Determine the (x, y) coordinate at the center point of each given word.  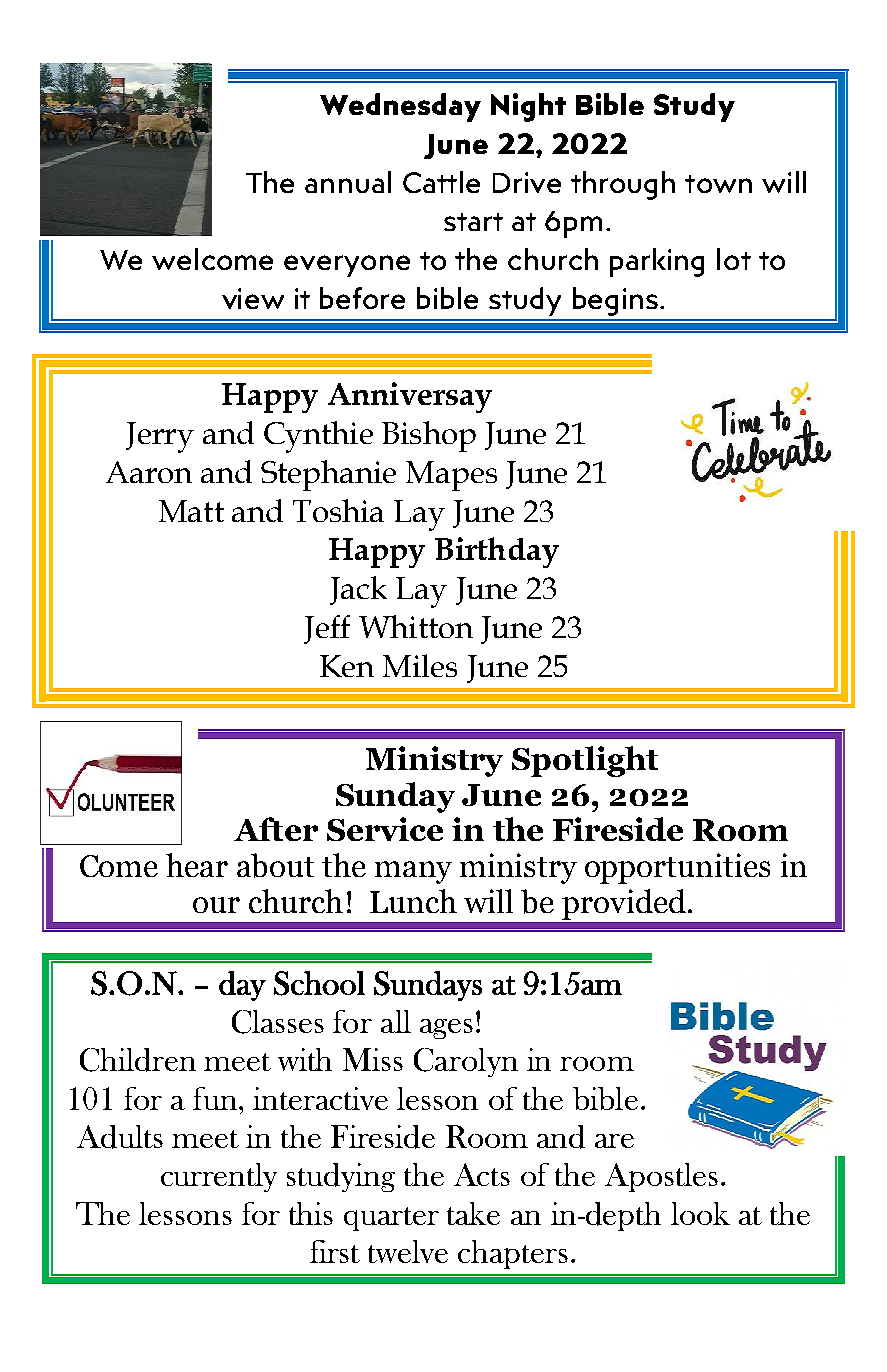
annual (348, 182)
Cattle (441, 182)
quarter (391, 1219)
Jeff (327, 629)
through (623, 185)
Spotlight (585, 761)
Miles (420, 665)
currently (219, 1177)
